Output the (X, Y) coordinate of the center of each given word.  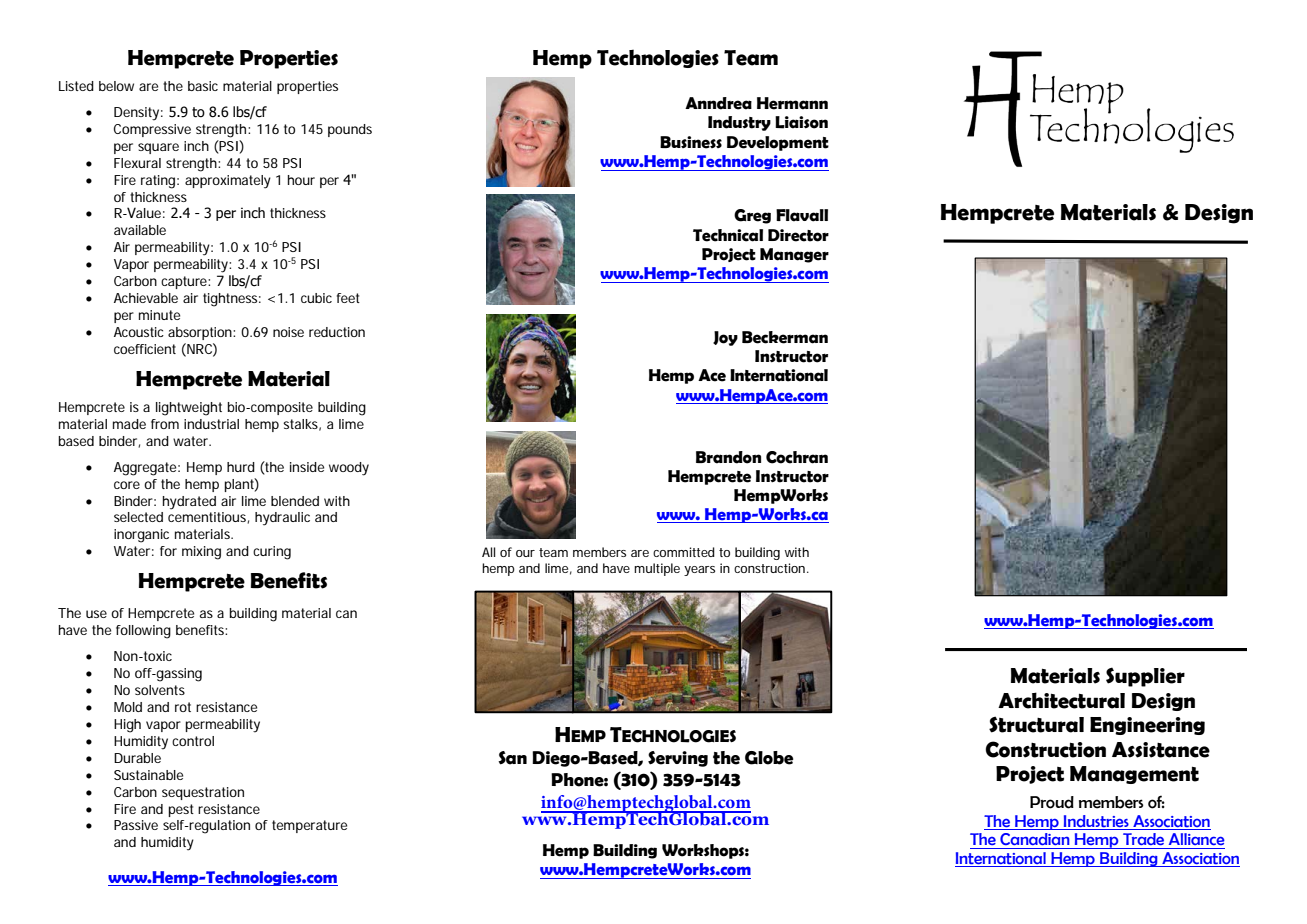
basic (203, 86)
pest (181, 810)
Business (691, 142)
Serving (678, 759)
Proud (1052, 802)
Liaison (801, 122)
